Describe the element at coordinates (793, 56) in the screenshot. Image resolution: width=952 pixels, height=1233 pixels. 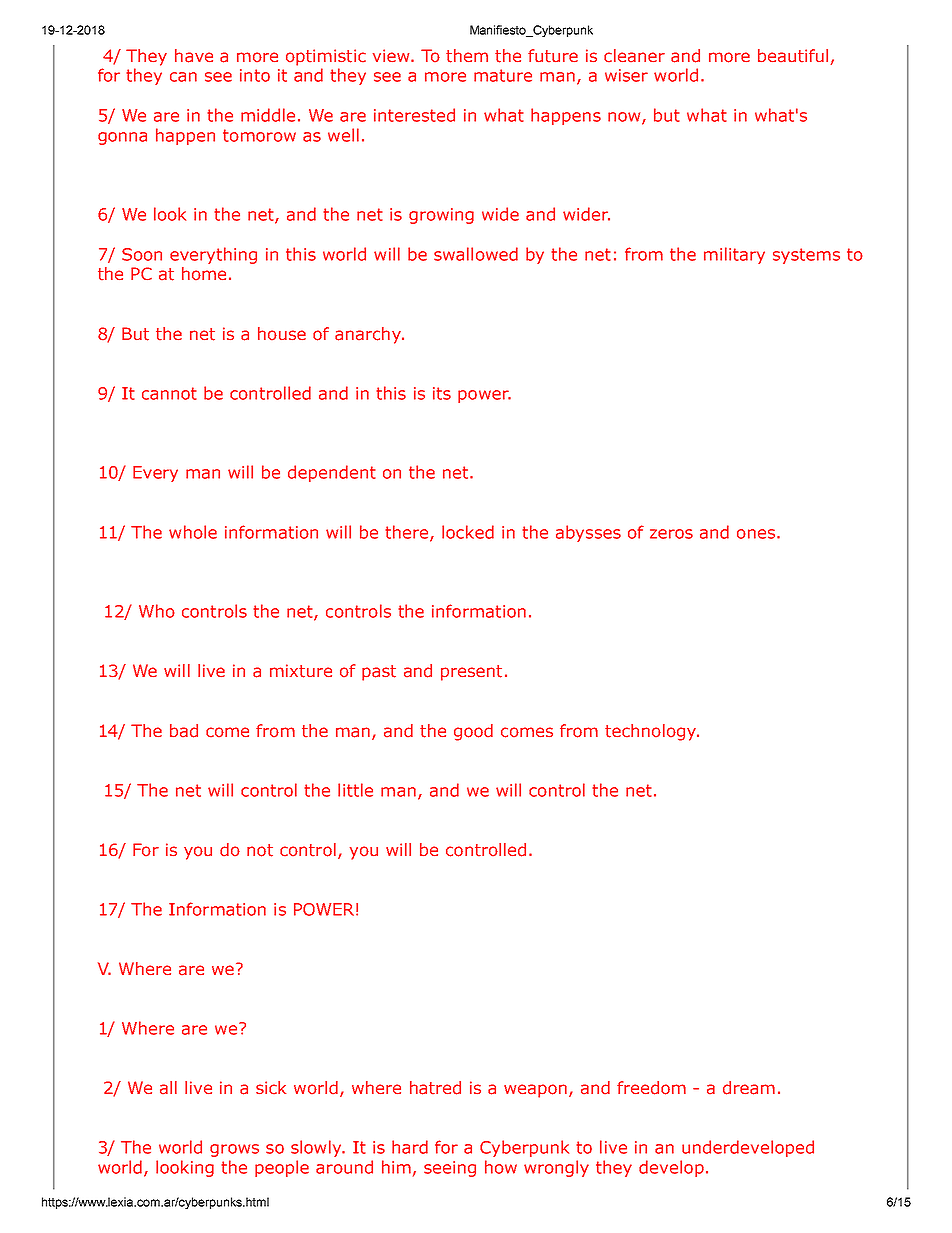
I see `beautiful` at that location.
